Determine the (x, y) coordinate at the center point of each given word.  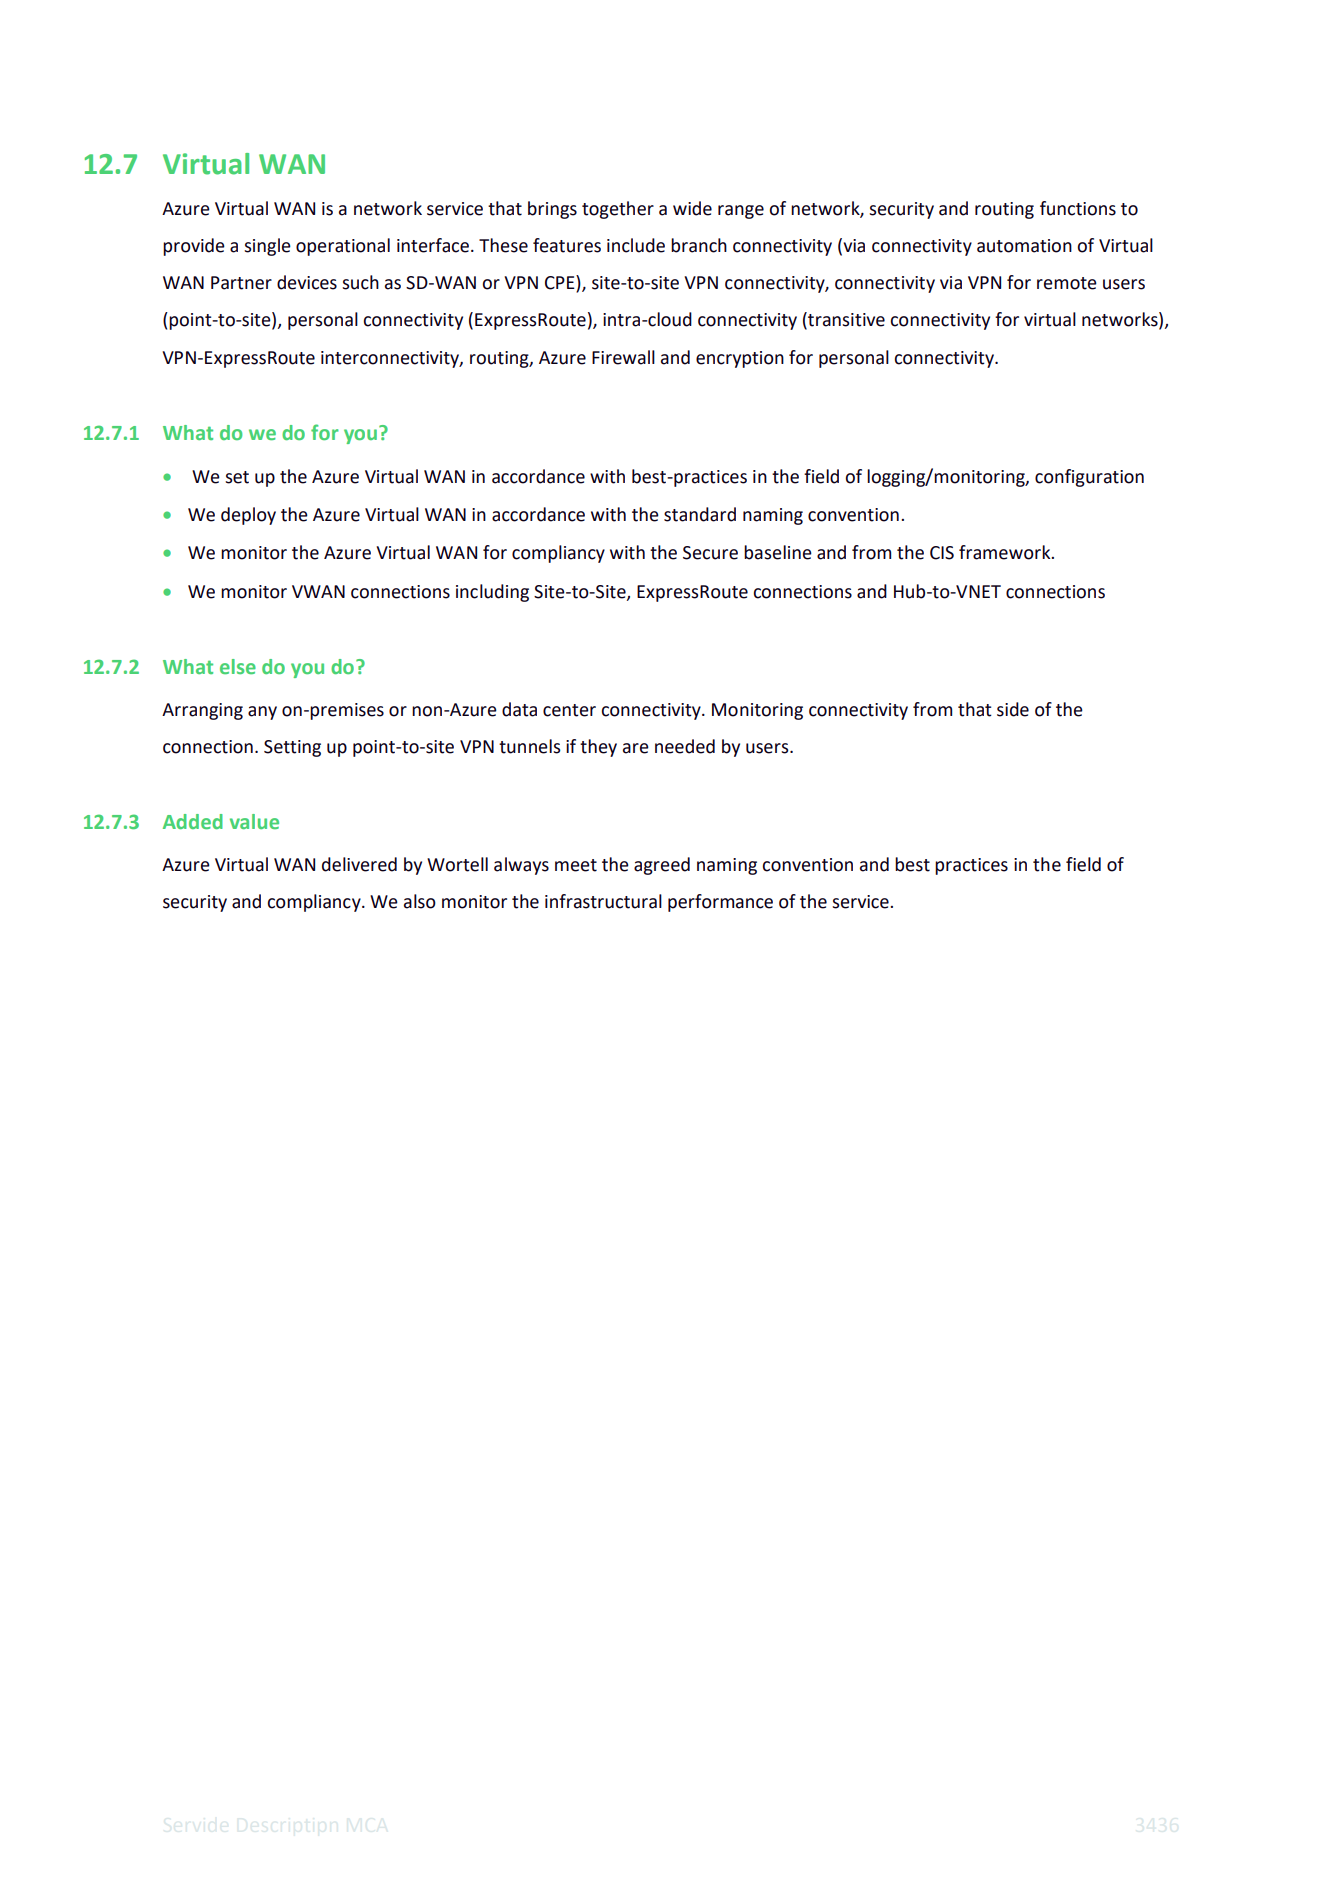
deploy (248, 516)
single (267, 247)
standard (700, 514)
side (1013, 709)
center (569, 710)
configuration (1089, 478)
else (238, 666)
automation (1024, 246)
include (636, 245)
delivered (359, 864)
